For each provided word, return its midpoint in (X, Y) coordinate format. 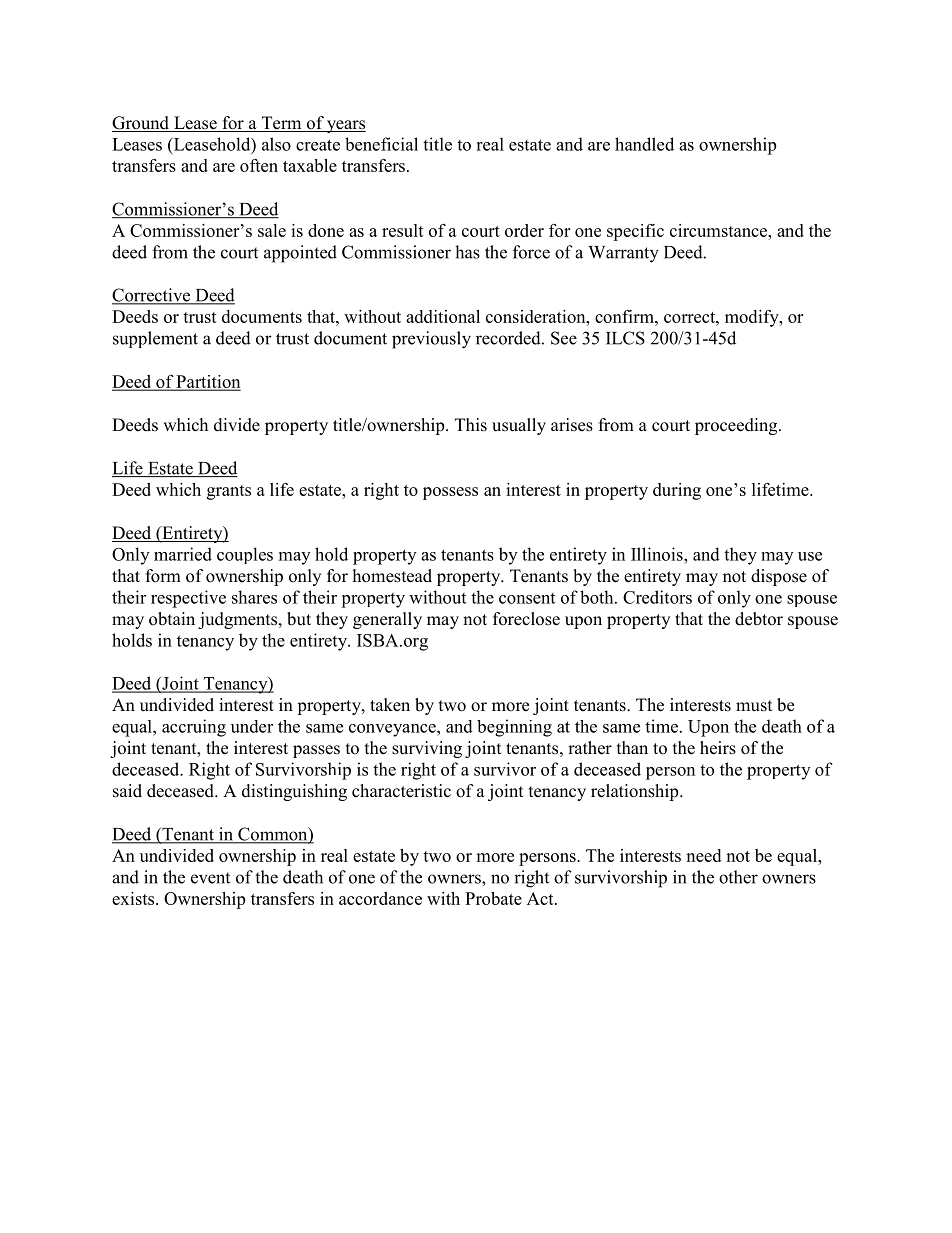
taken (390, 705)
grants (229, 492)
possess (450, 493)
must (754, 706)
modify (753, 318)
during (677, 491)
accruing (194, 728)
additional (443, 316)
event (210, 878)
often (259, 165)
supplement (155, 339)
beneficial (381, 144)
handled (644, 144)
